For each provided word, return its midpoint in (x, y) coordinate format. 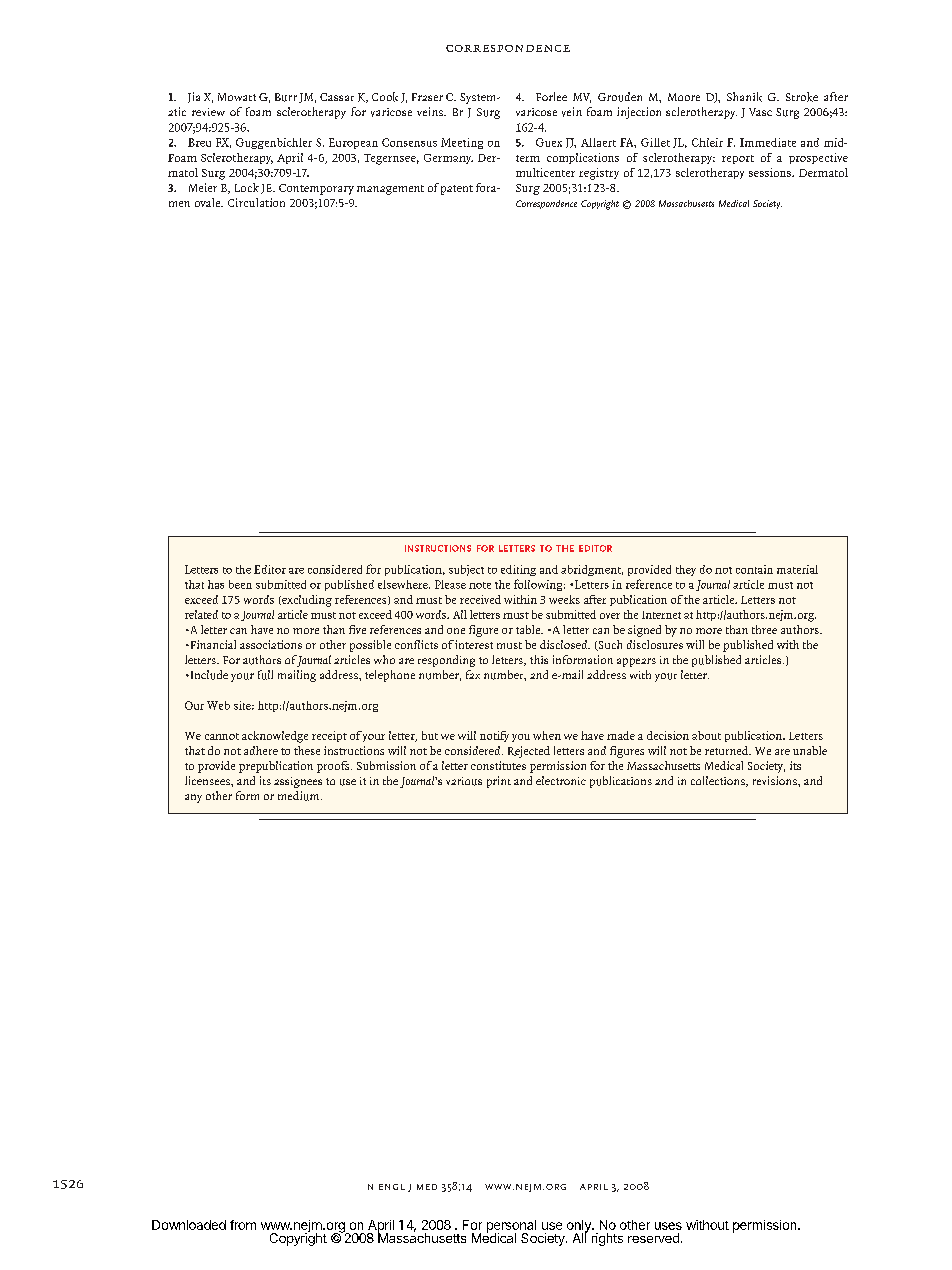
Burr (286, 97)
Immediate (768, 142)
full (265, 675)
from (243, 1225)
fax (473, 674)
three (764, 629)
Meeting (462, 143)
